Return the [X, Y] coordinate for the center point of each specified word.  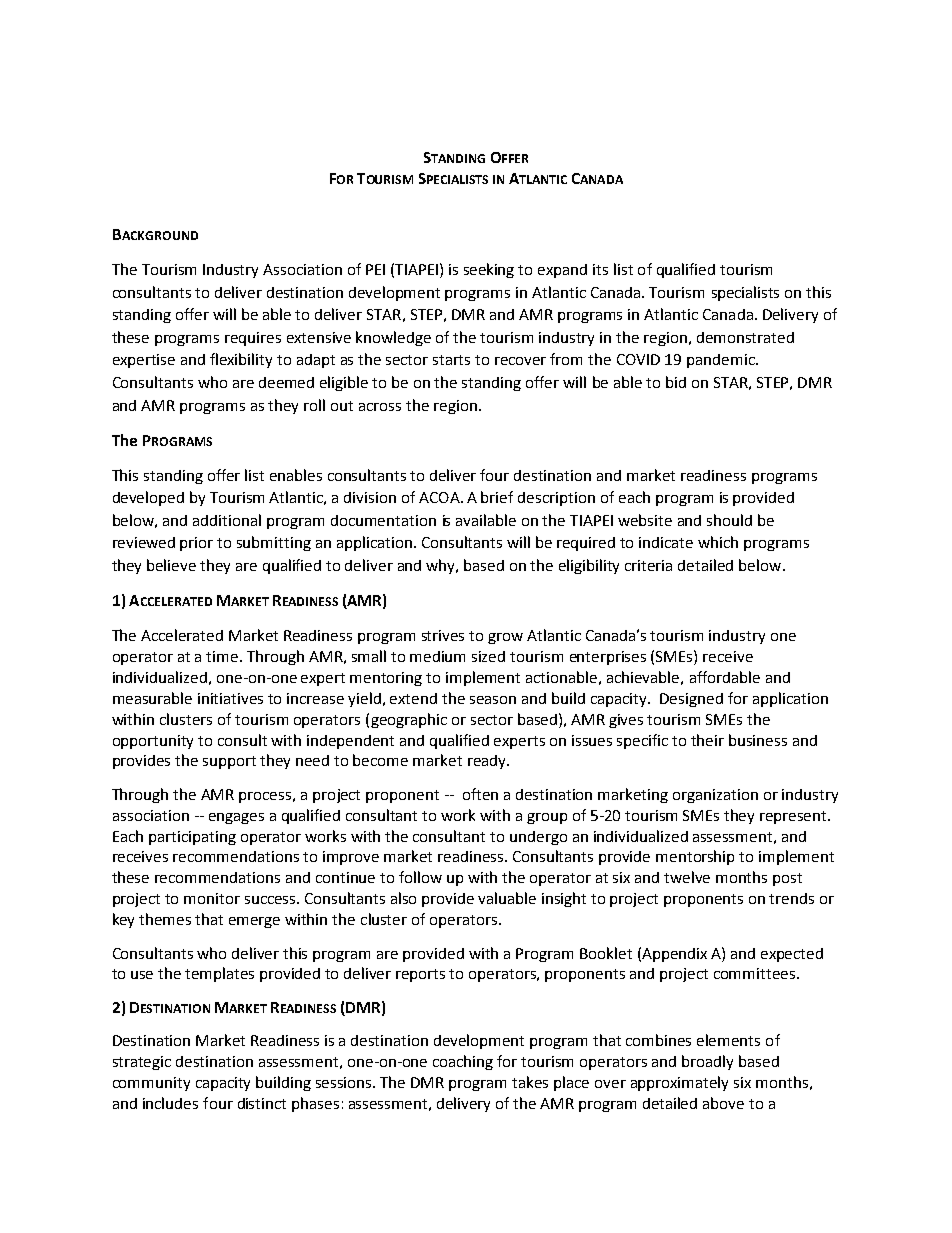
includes [170, 1103]
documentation [383, 520]
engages [236, 818]
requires [253, 339]
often [480, 794]
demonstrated [745, 337]
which [718, 542]
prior [196, 544]
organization [715, 796]
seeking [489, 270]
